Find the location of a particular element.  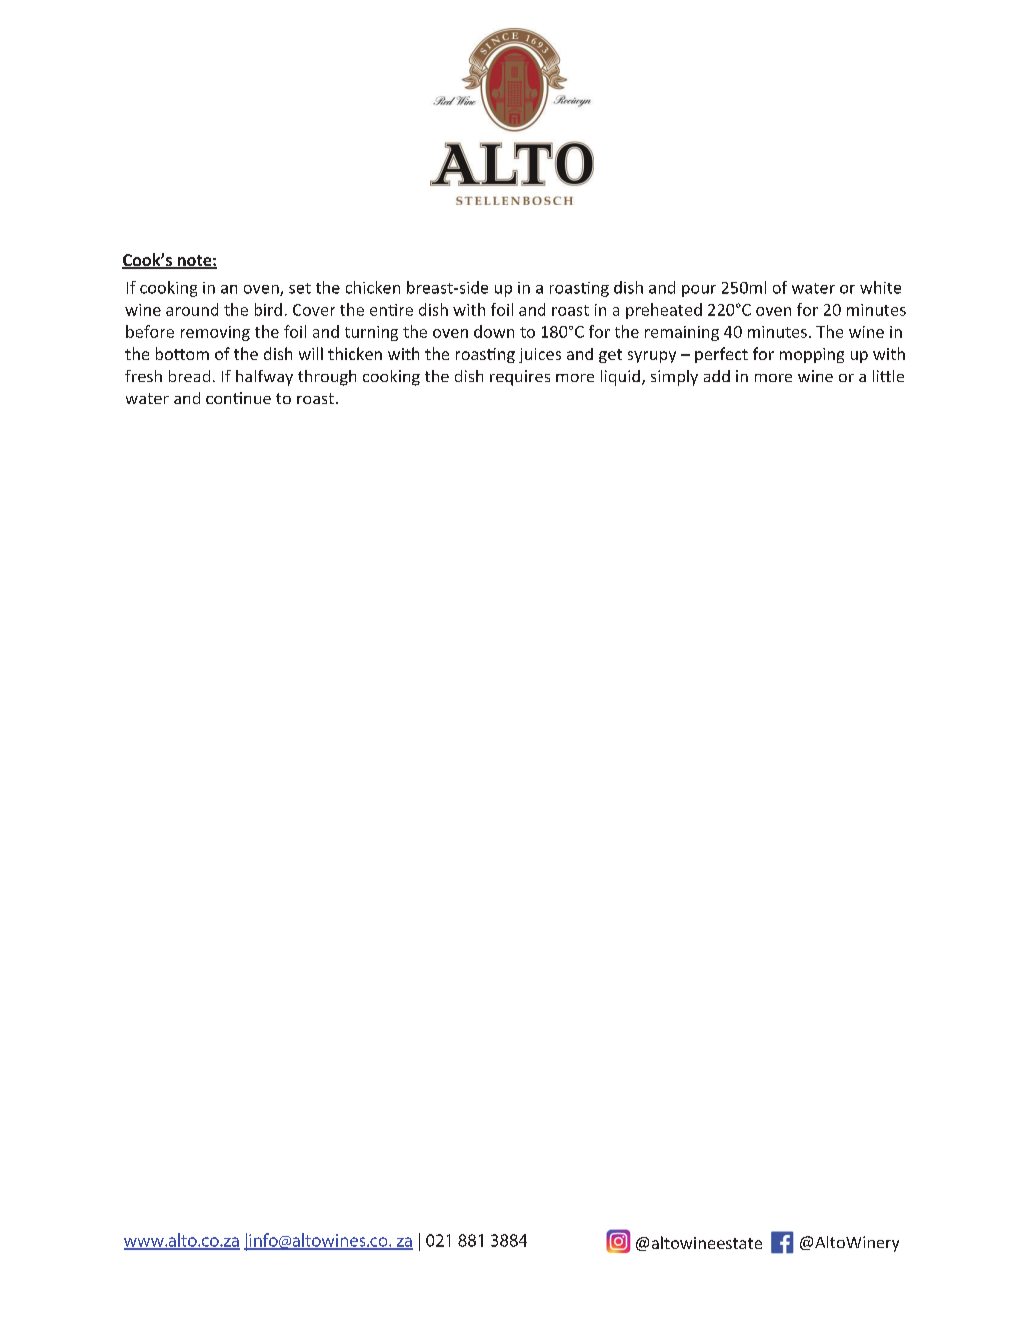

pour is located at coordinates (699, 291).
